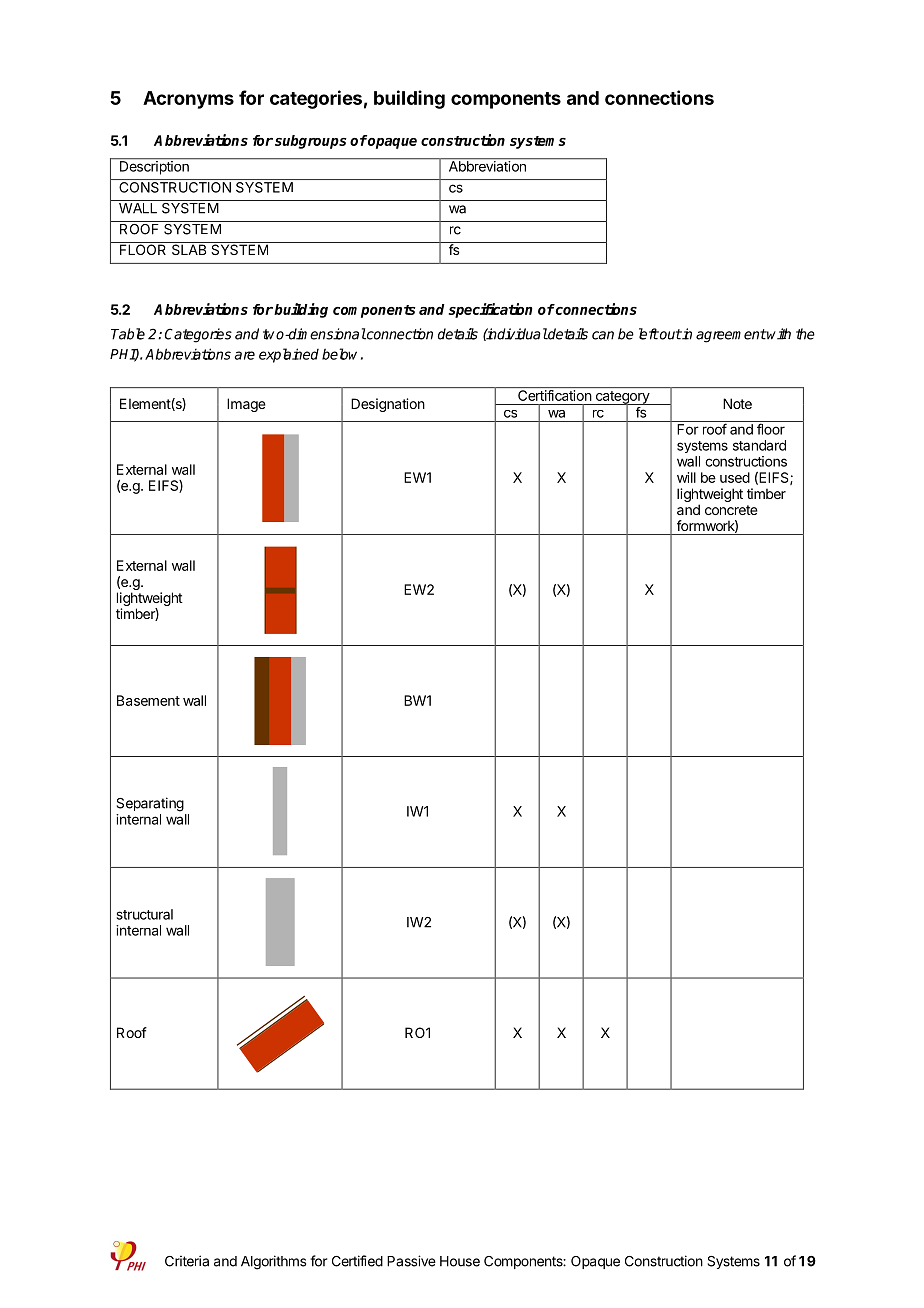  Describe the element at coordinates (411, 1261) in the screenshot. I see `Passive` at that location.
